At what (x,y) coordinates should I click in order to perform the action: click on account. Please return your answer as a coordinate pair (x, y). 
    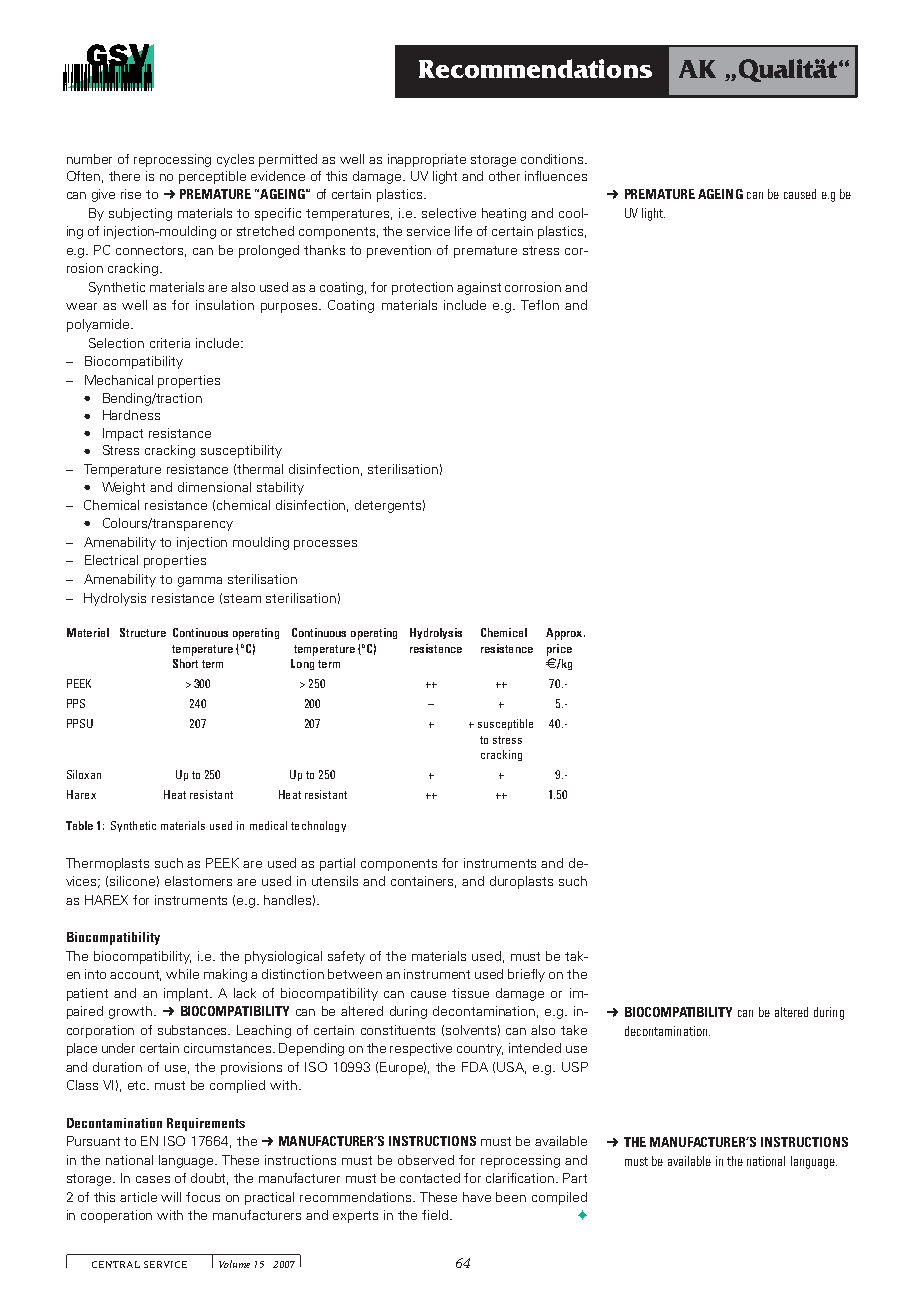
    Looking at the image, I should click on (135, 975).
